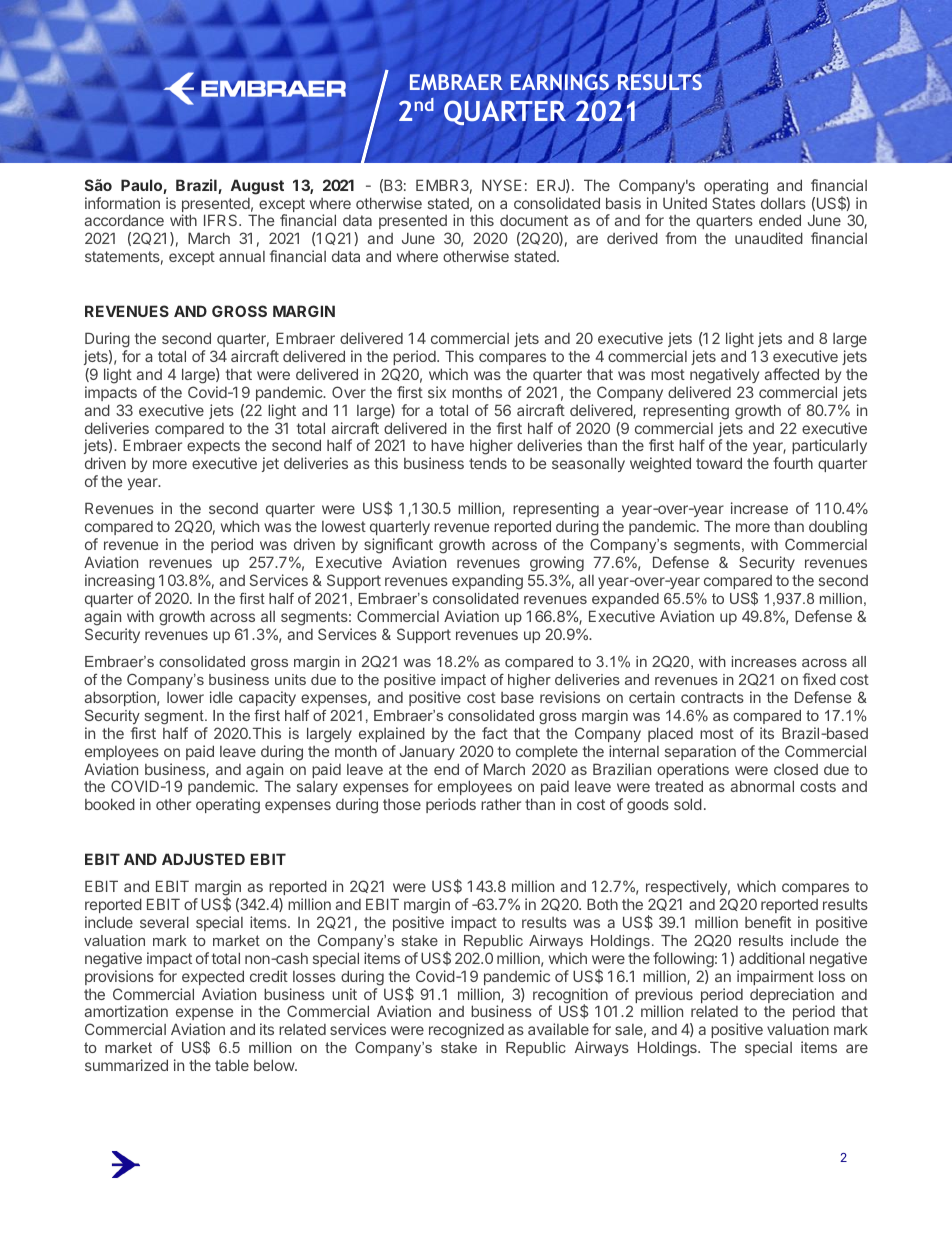  What do you see at coordinates (733, 203) in the screenshot?
I see `States` at bounding box center [733, 203].
